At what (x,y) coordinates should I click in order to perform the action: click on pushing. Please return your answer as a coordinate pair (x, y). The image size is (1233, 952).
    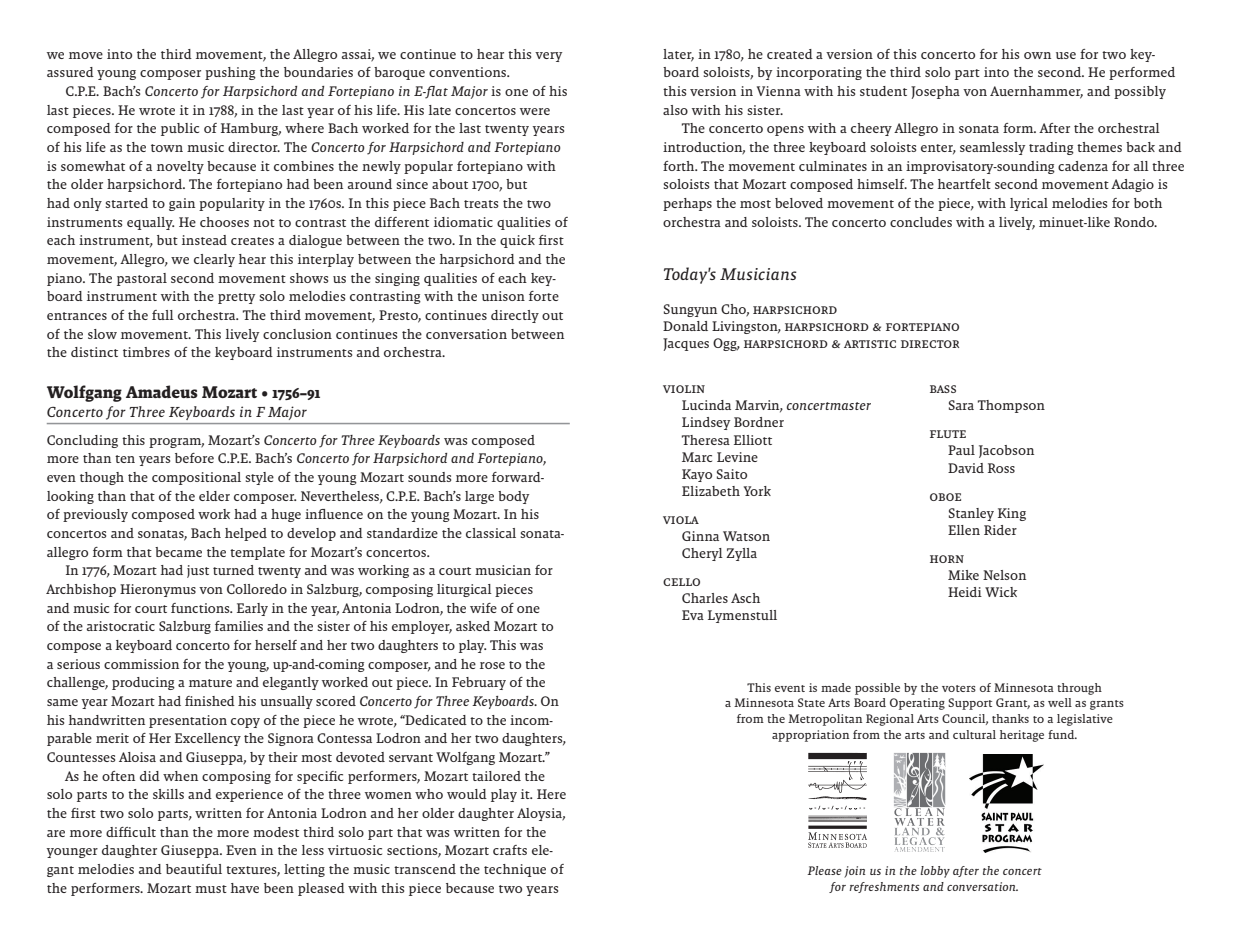
    Looking at the image, I should click on (230, 73).
